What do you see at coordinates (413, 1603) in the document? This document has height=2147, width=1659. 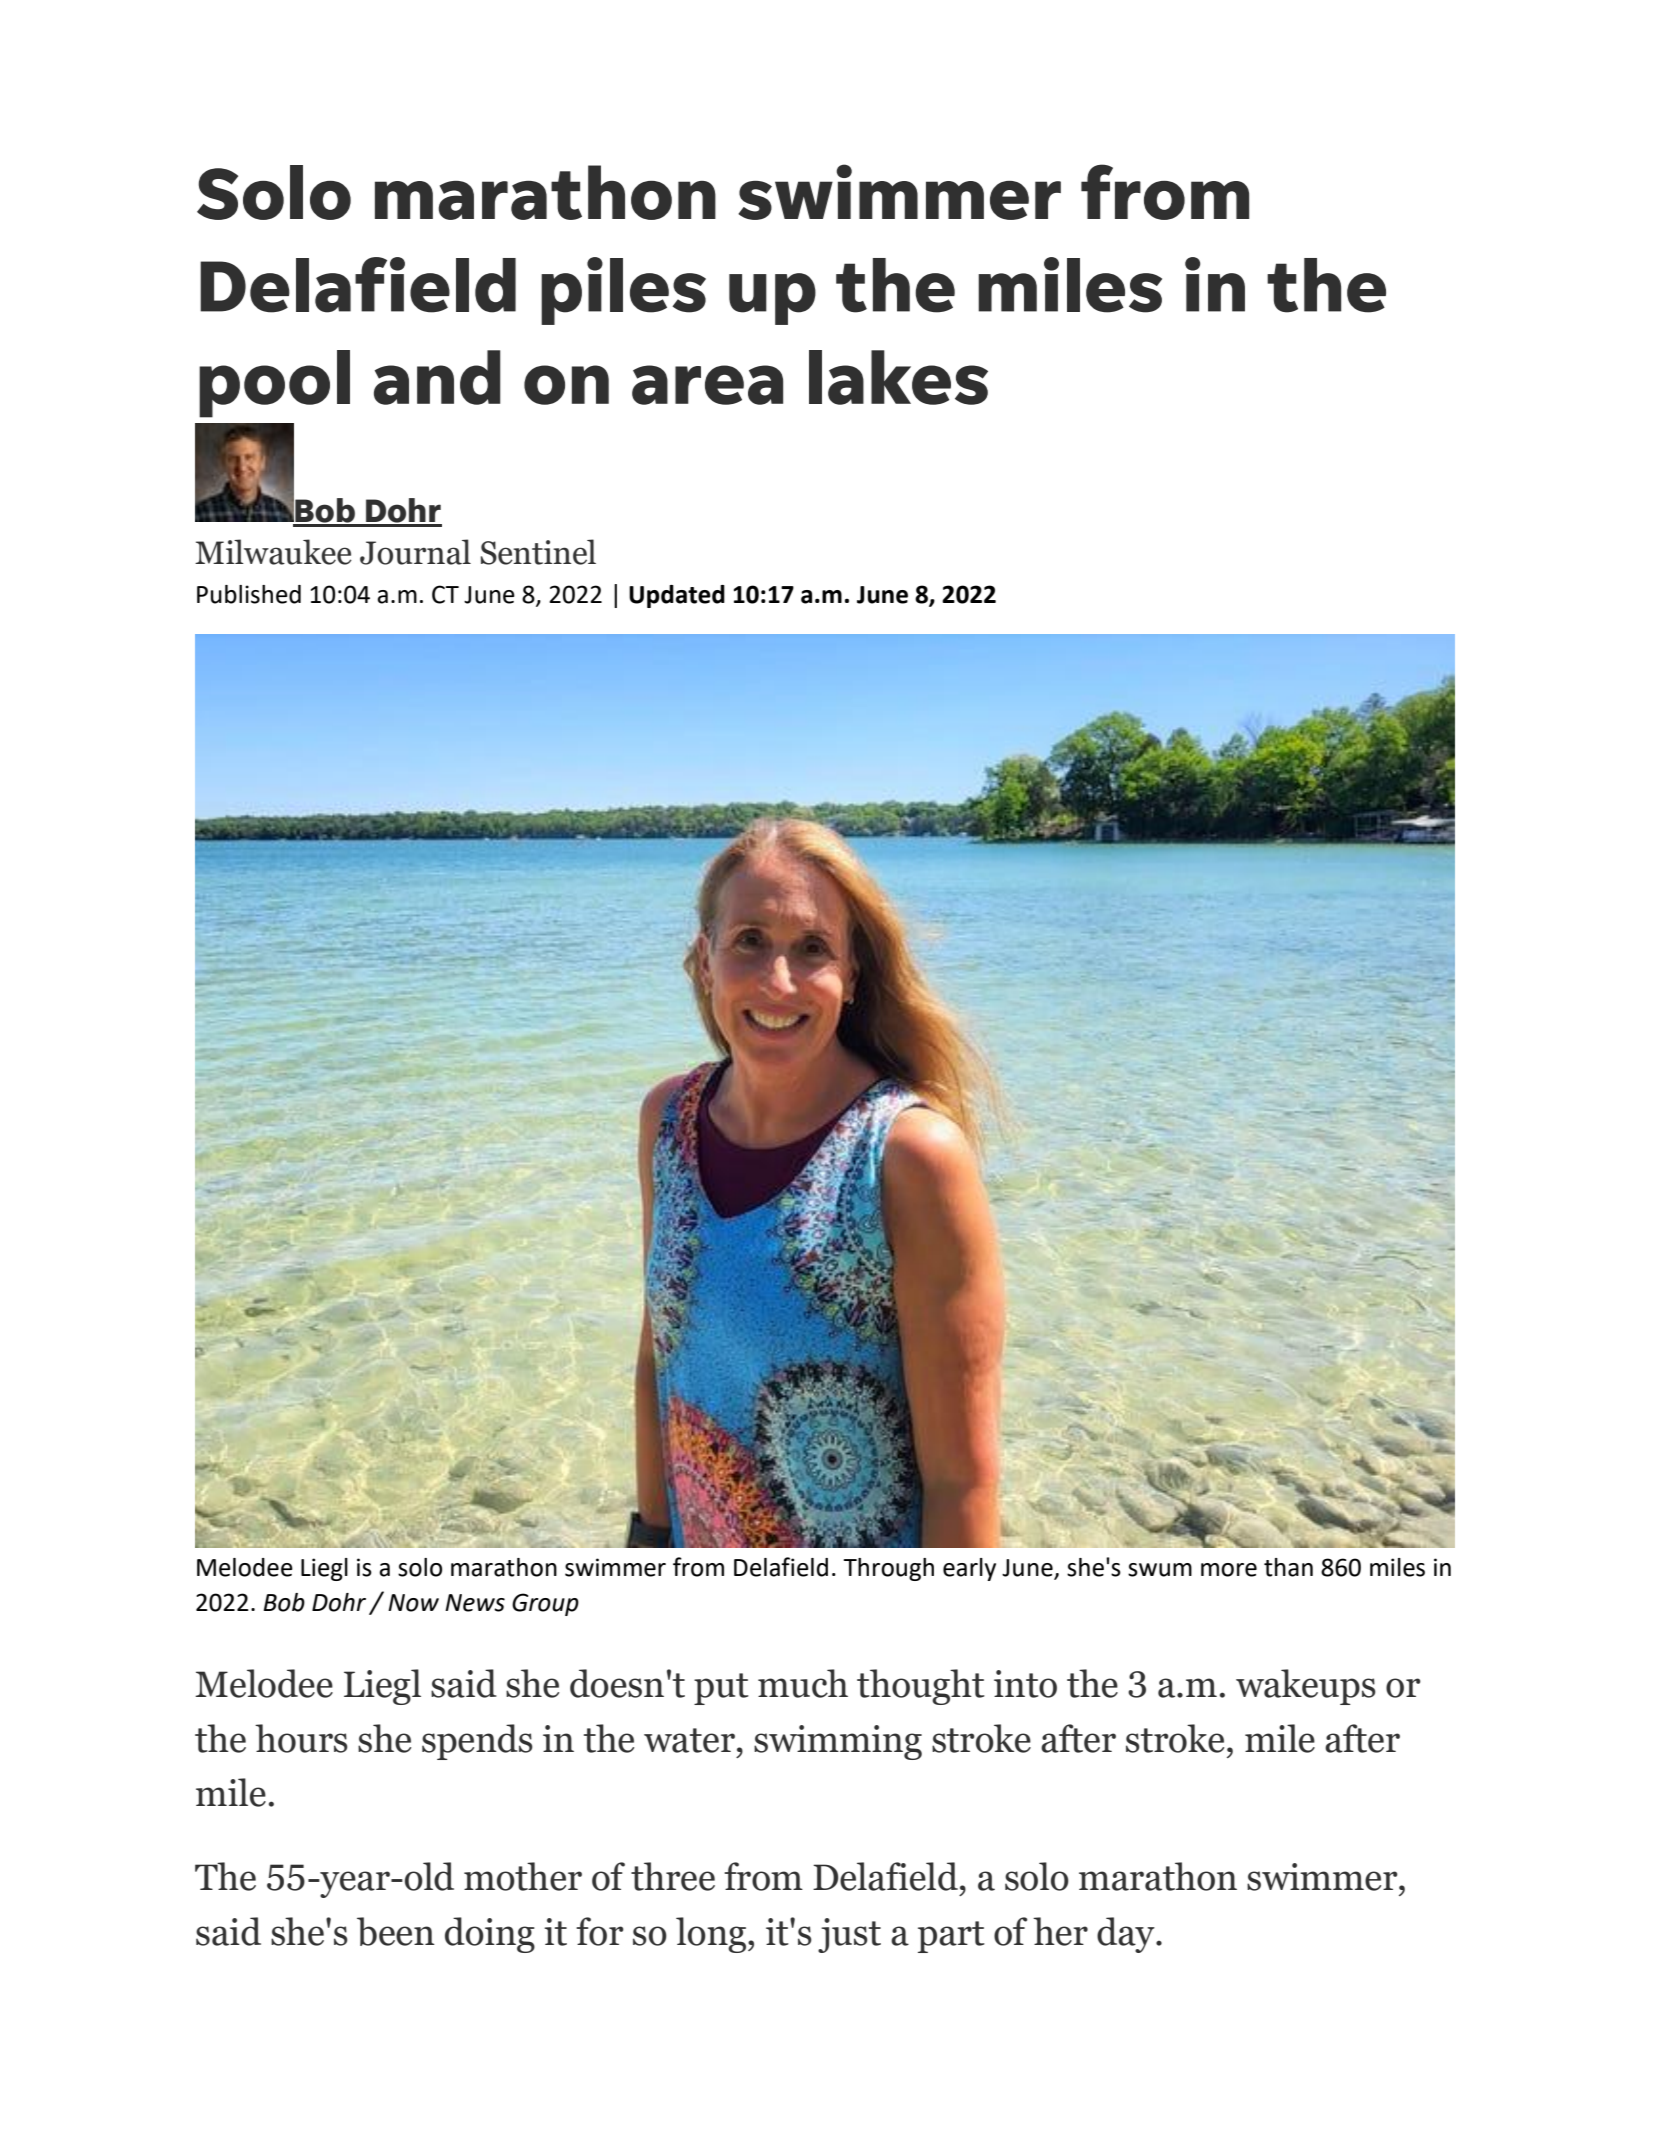 I see `Now` at bounding box center [413, 1603].
